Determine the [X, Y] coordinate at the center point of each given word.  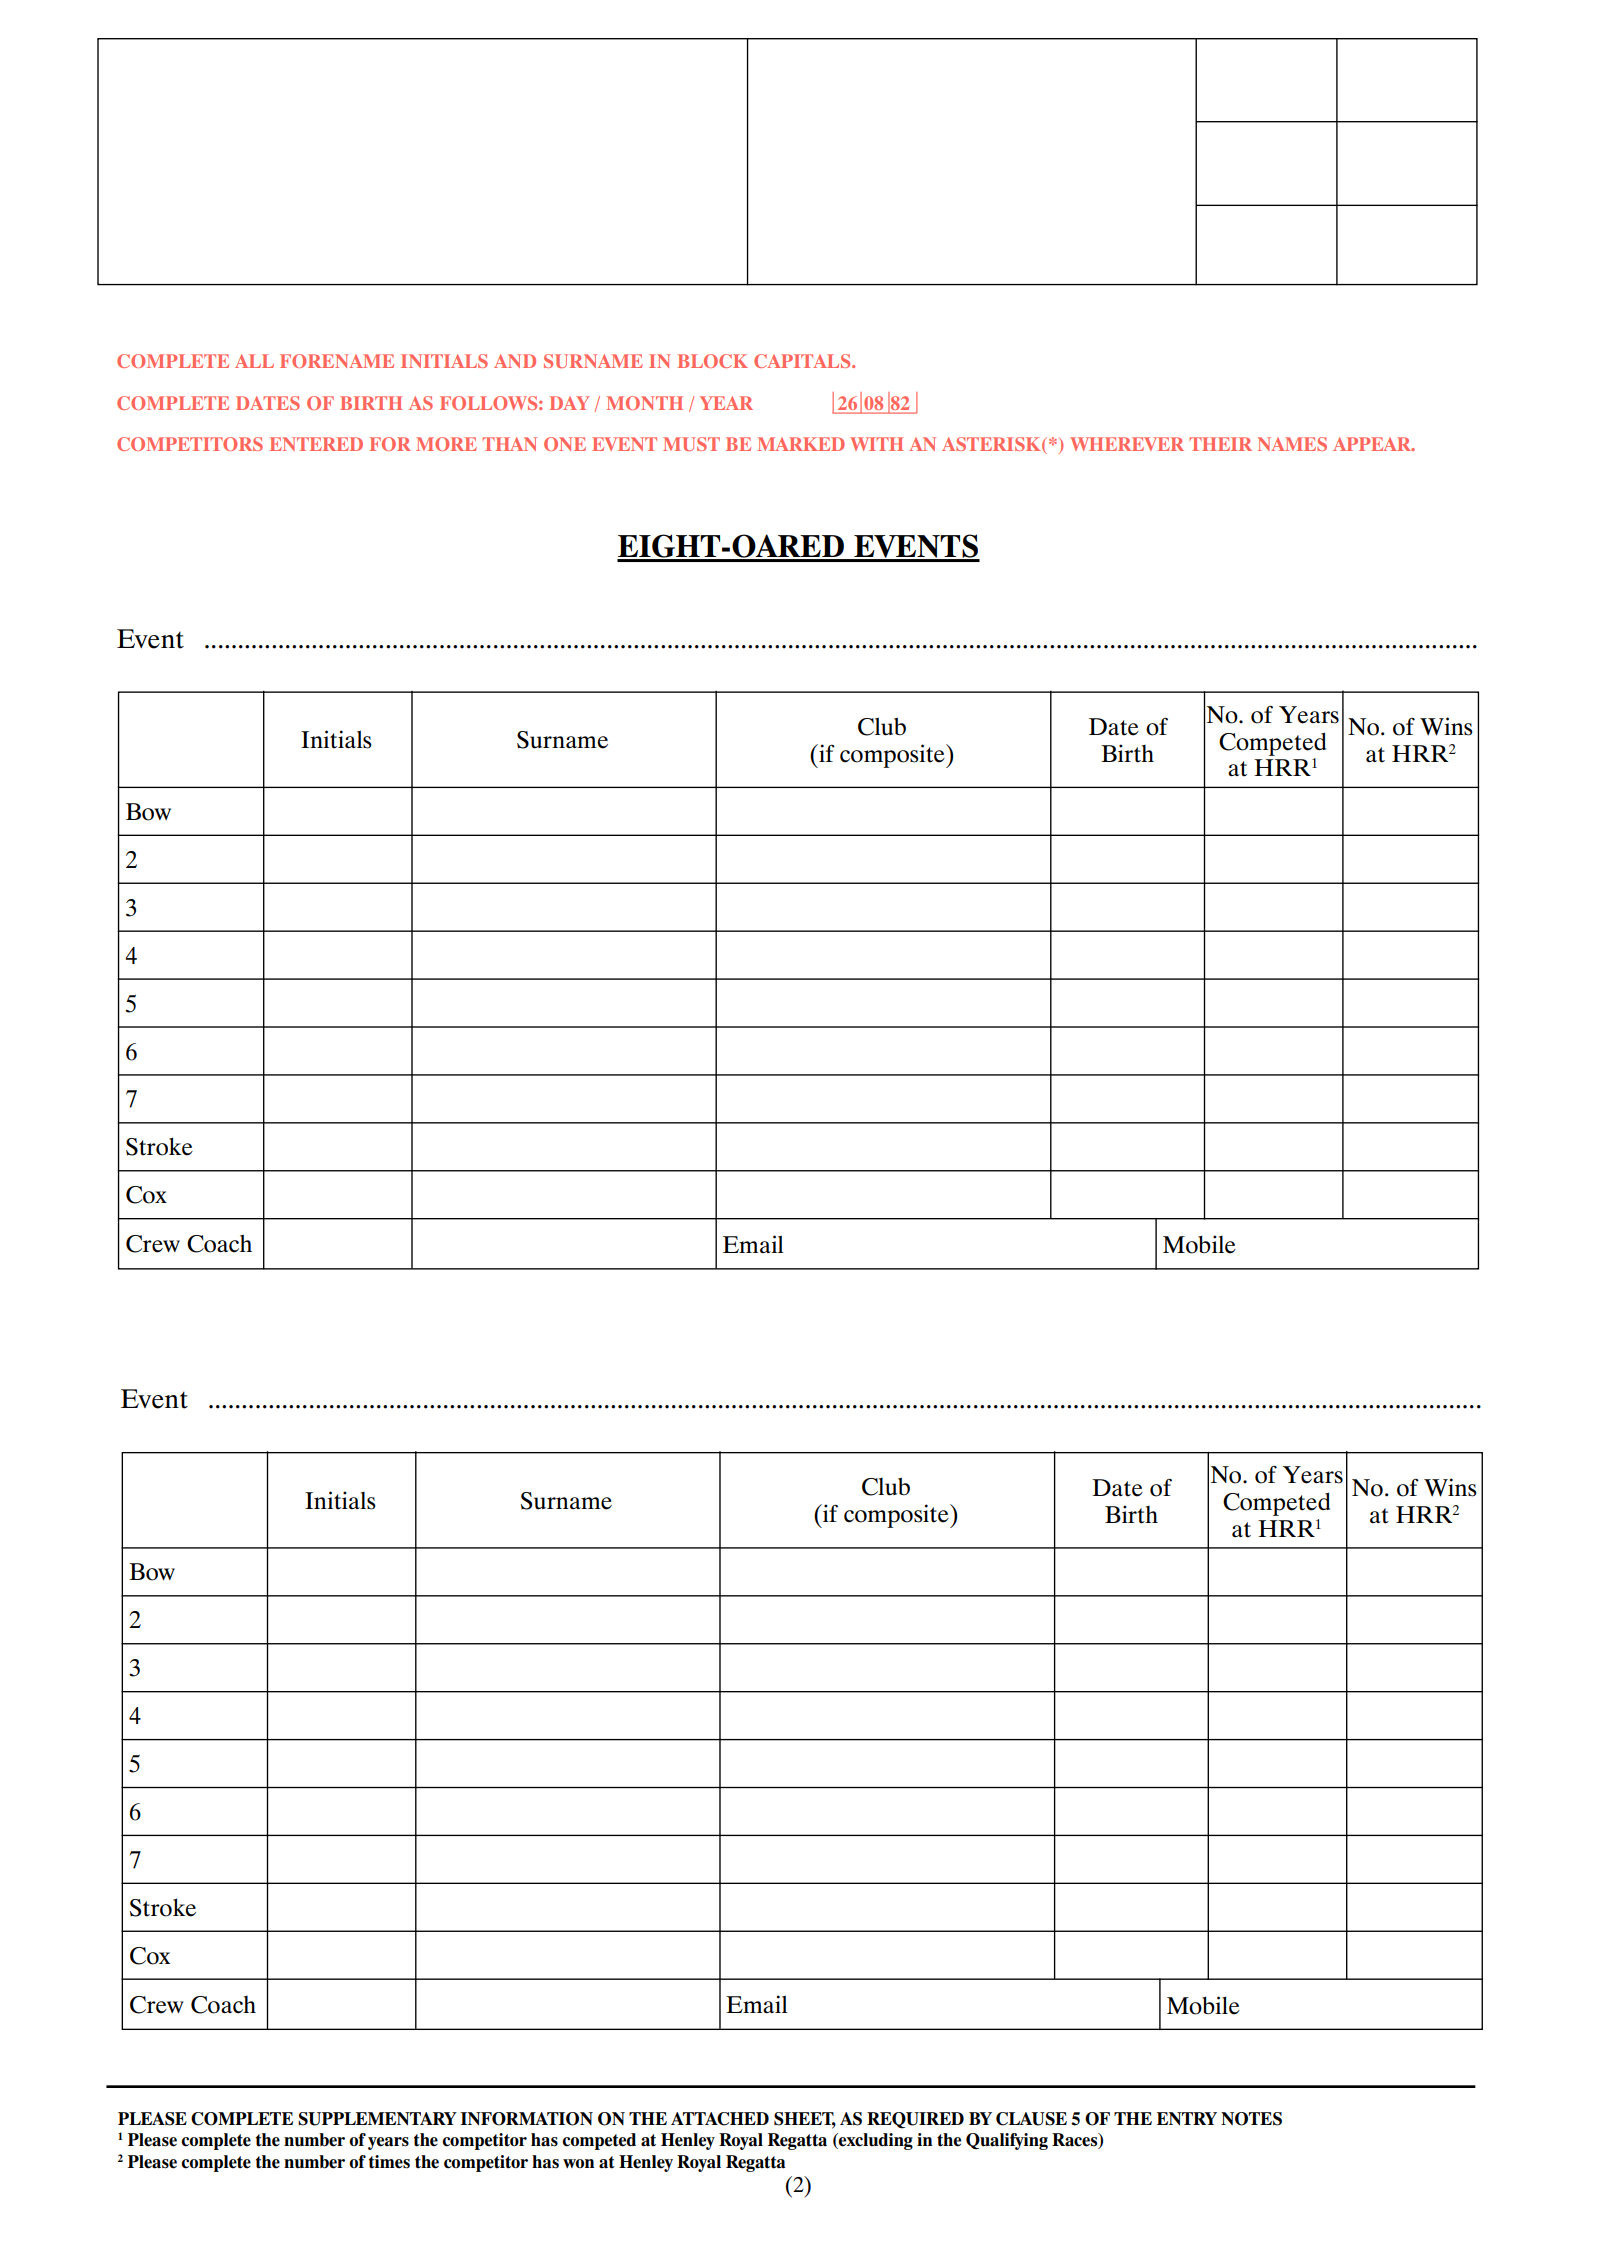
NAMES [1292, 444]
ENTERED [316, 444]
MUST [691, 444]
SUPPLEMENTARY [377, 2119]
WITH [876, 444]
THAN [509, 444]
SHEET [805, 2120]
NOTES [1251, 2119]
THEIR [1220, 444]
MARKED [801, 444]
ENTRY [1187, 2118]
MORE [446, 444]
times [389, 2162]
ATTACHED [720, 2119]
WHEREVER [1127, 444]
